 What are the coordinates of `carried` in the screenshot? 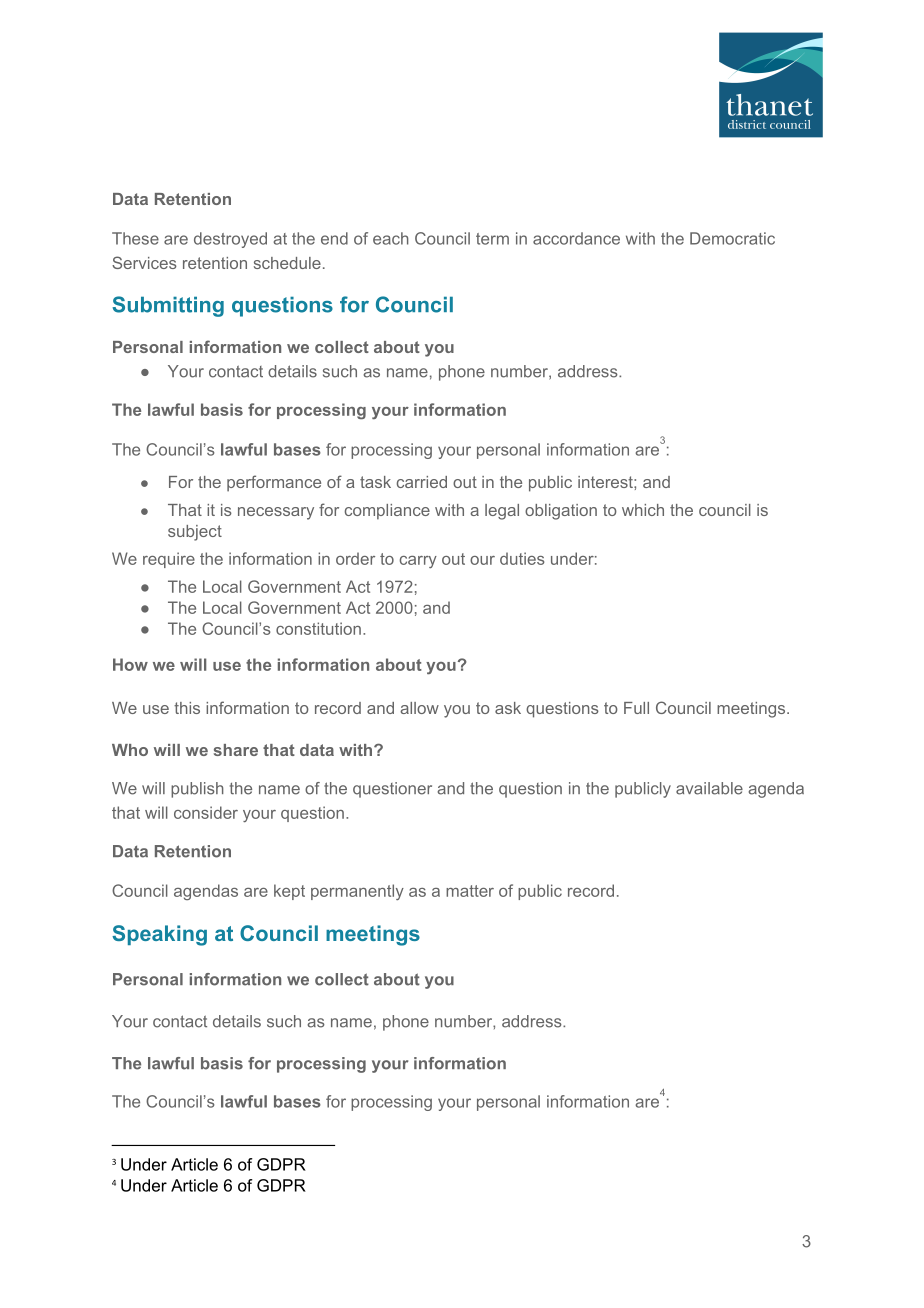 It's located at (422, 482).
